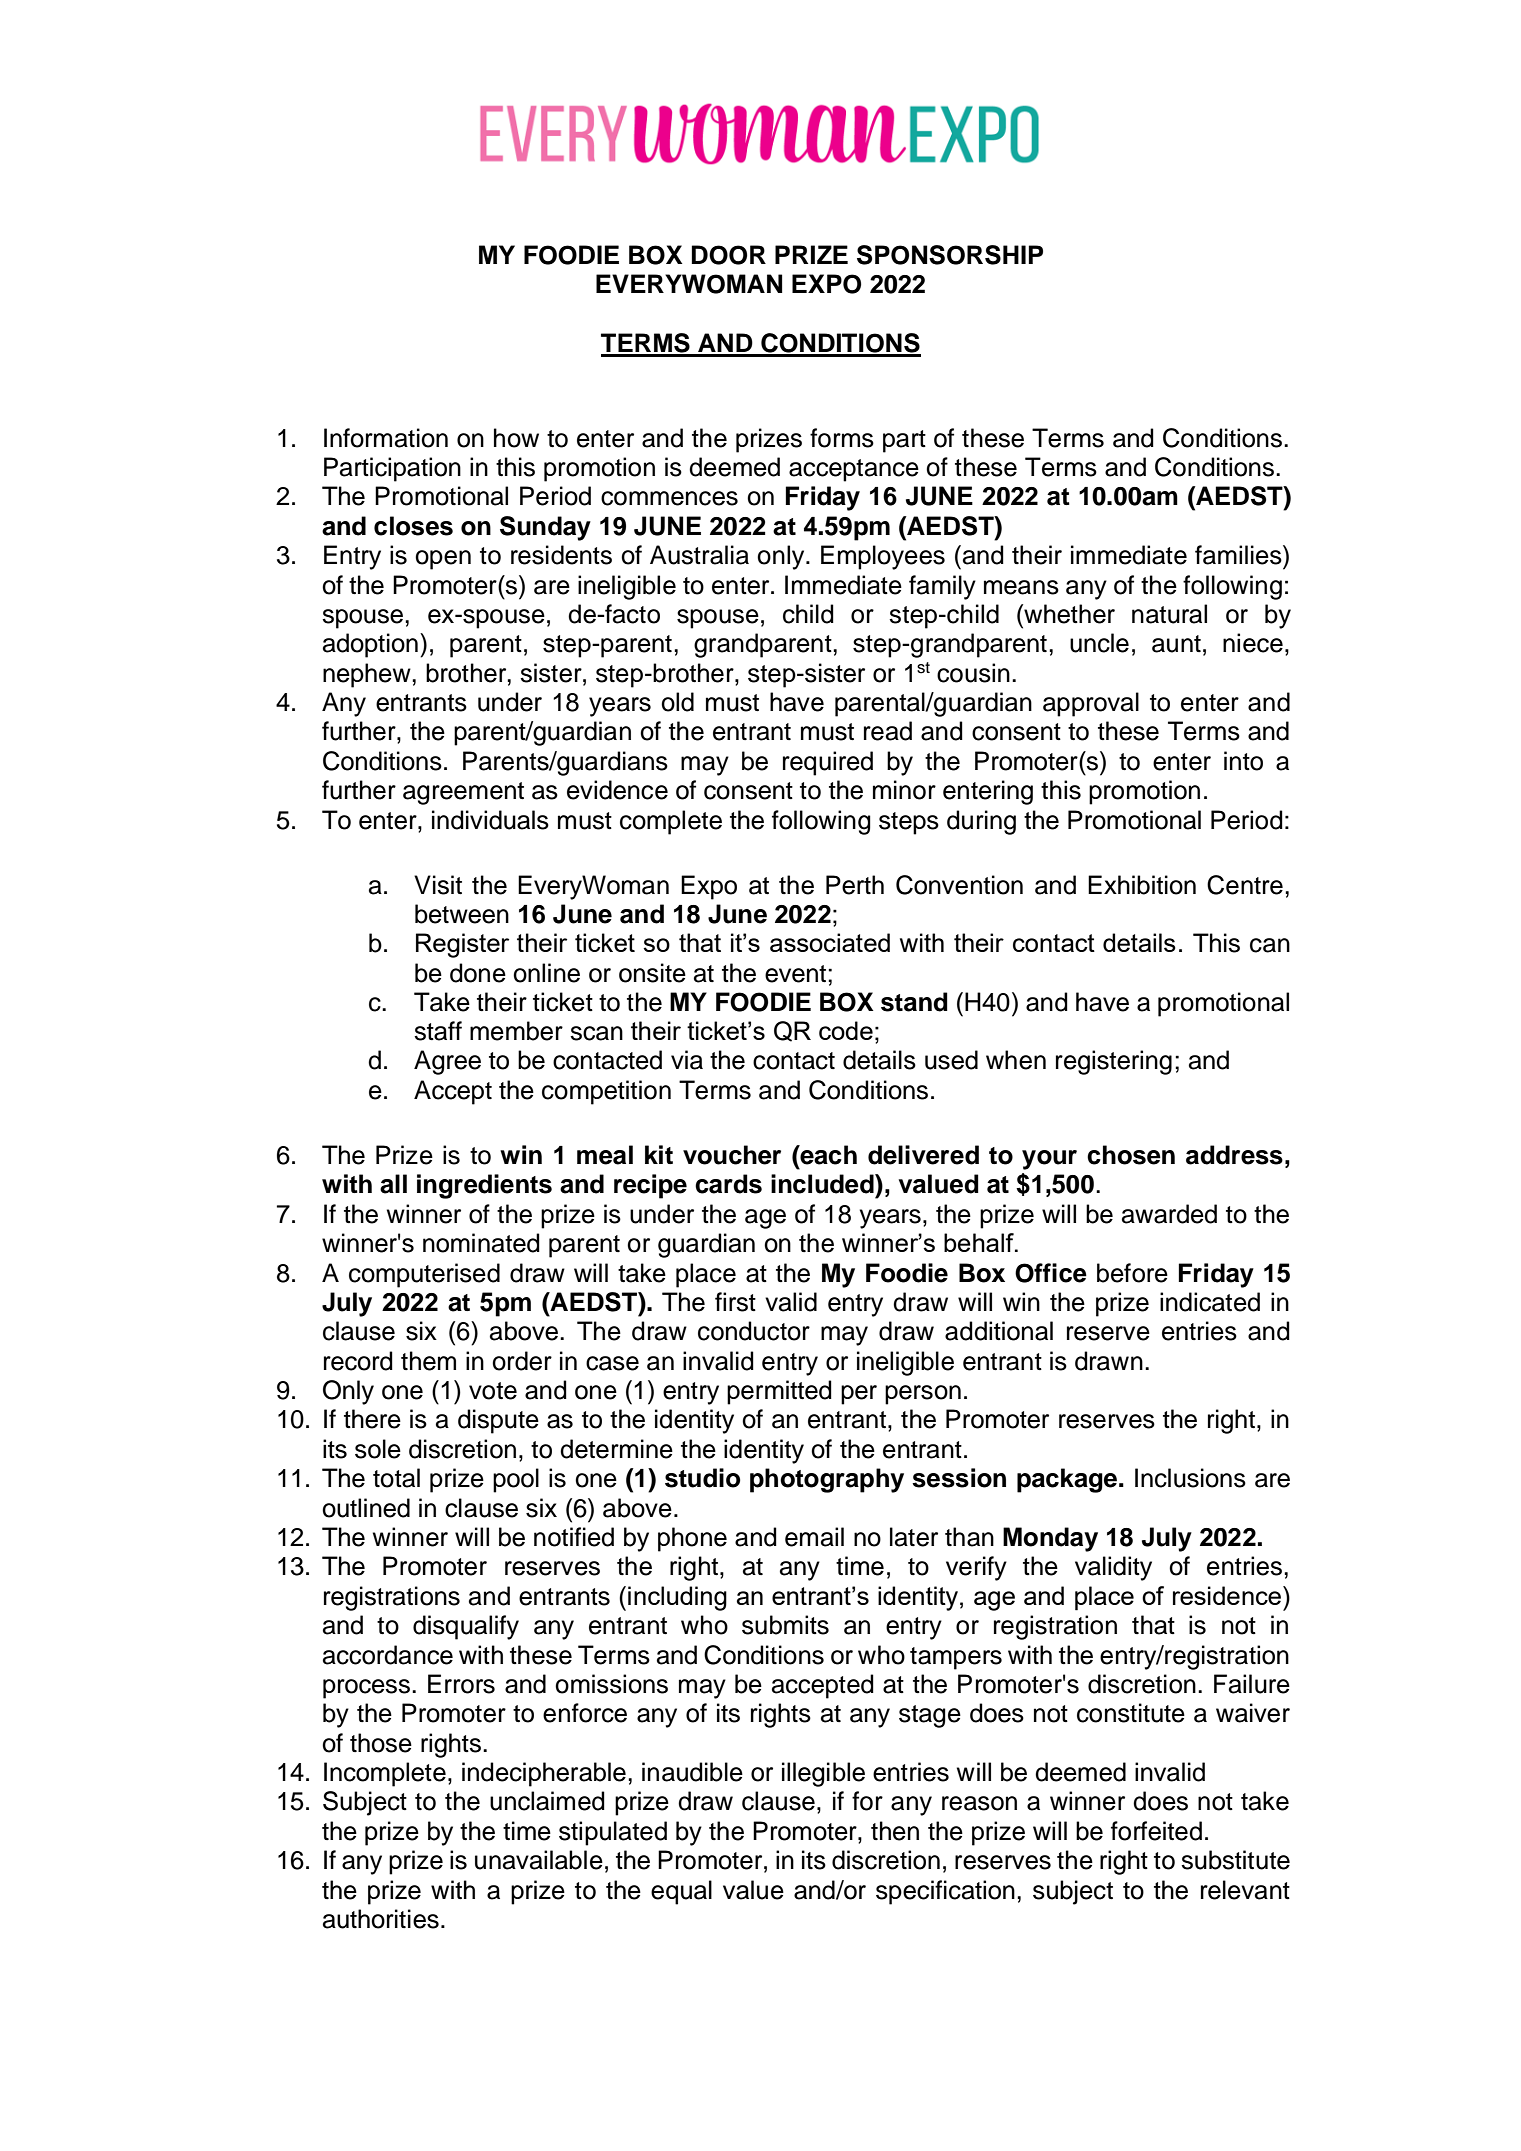 The height and width of the document is (2151, 1521). I want to click on how, so click(516, 438).
